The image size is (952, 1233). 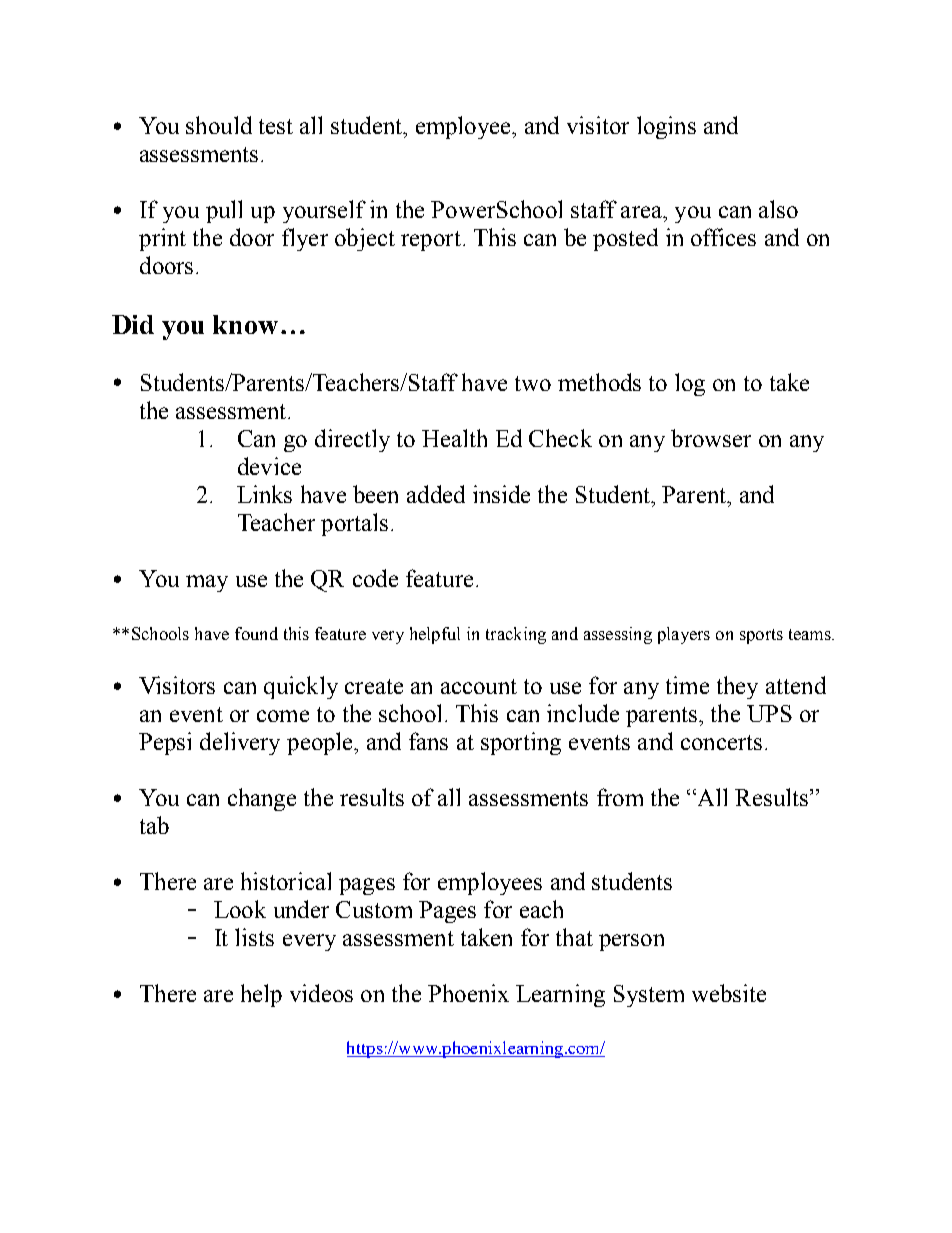 I want to click on logins, so click(x=666, y=127).
